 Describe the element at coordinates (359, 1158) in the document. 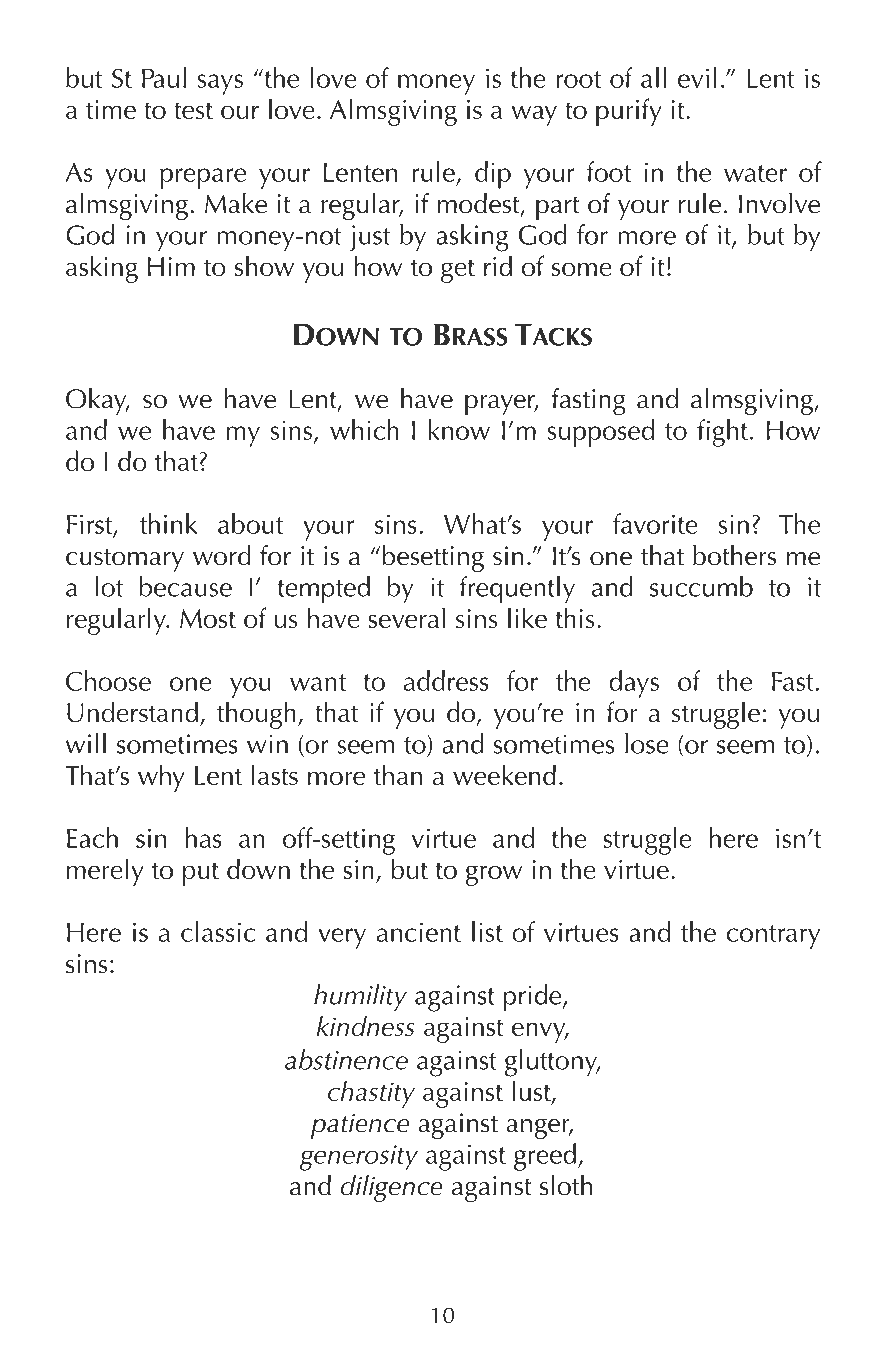

I see `generosity` at that location.
